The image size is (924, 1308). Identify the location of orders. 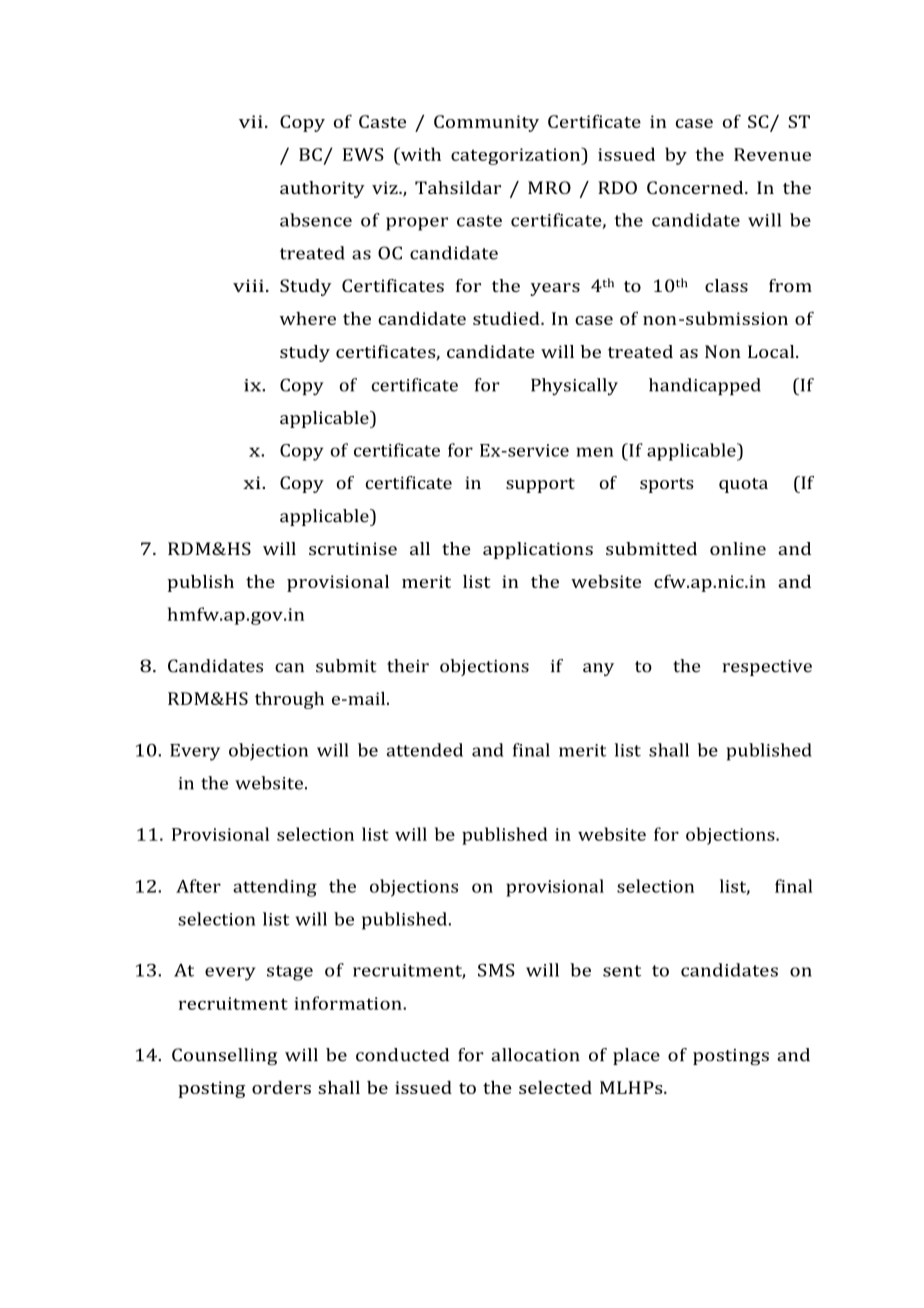
(281, 1087).
